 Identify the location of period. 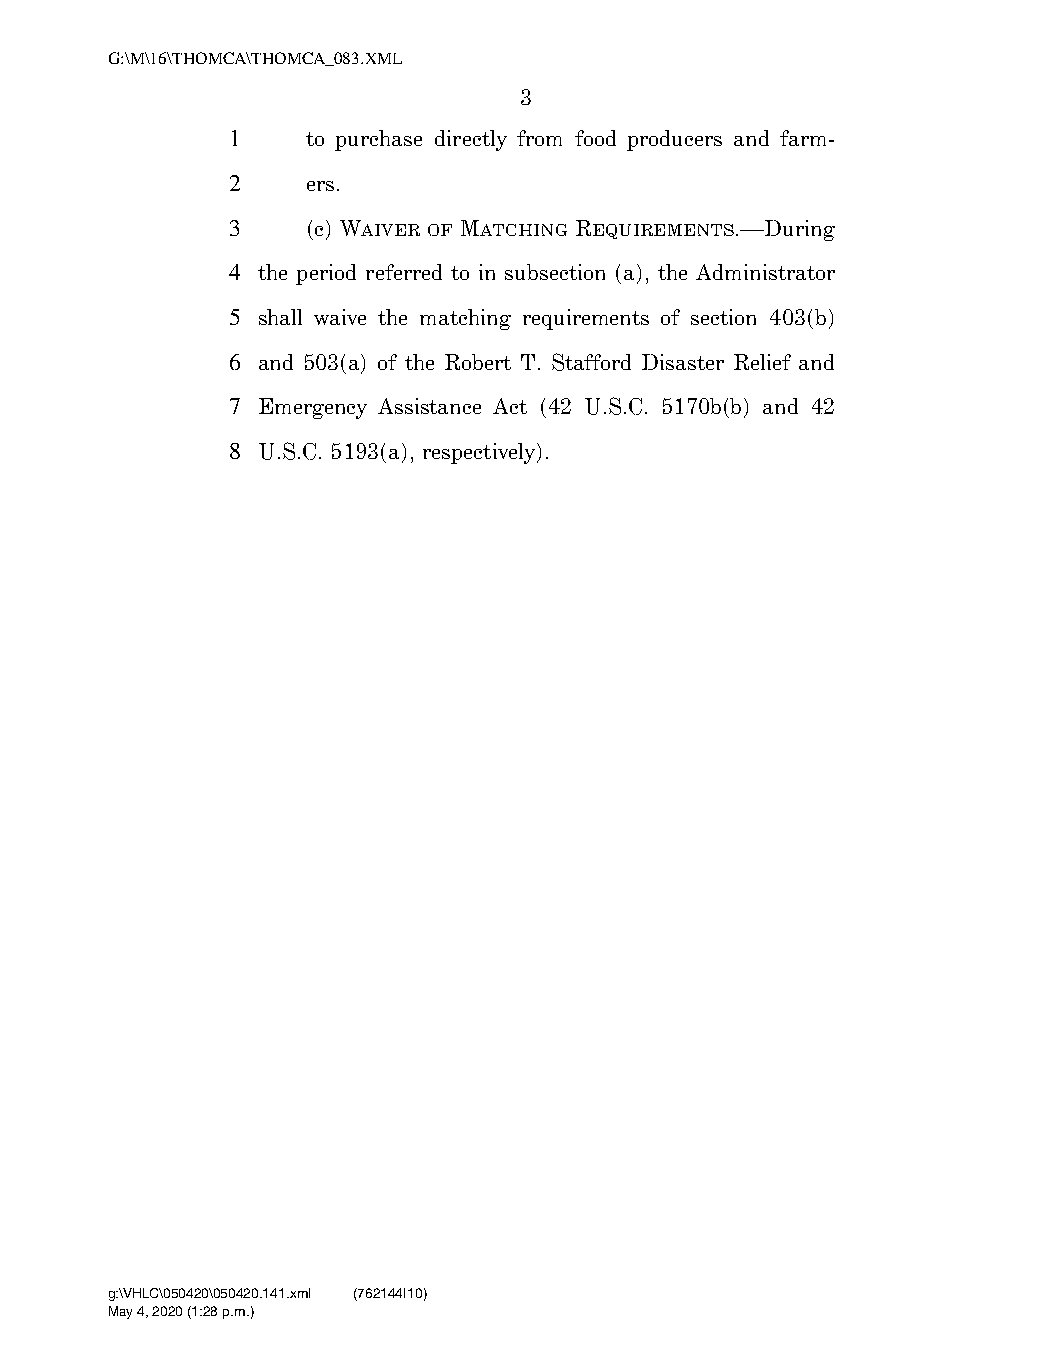
(326, 274).
